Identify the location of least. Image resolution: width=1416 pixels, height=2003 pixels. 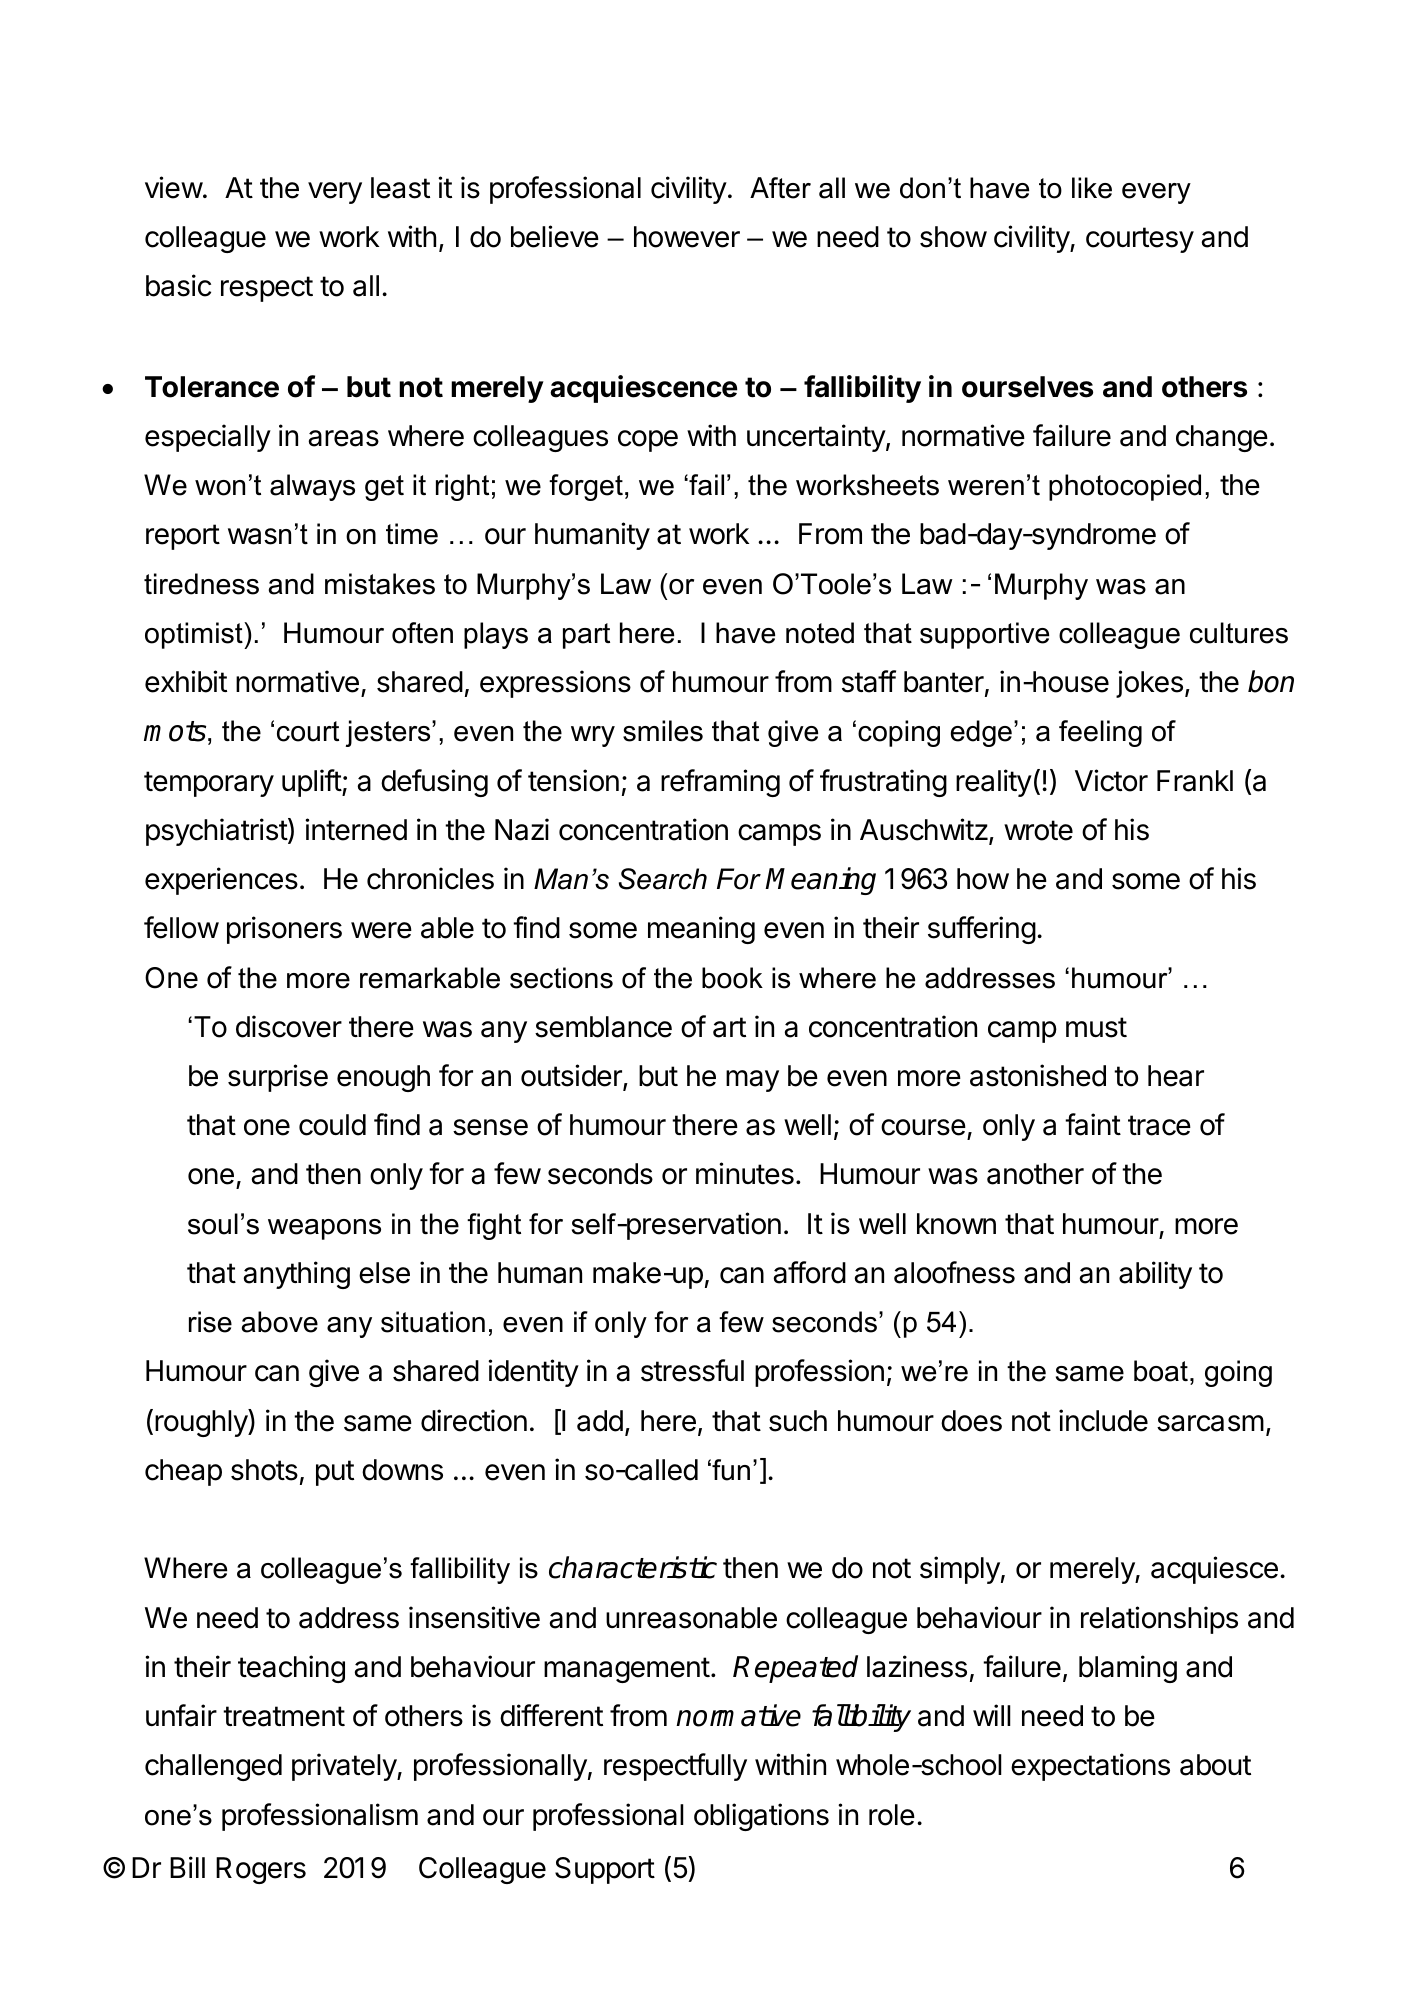
(400, 188).
